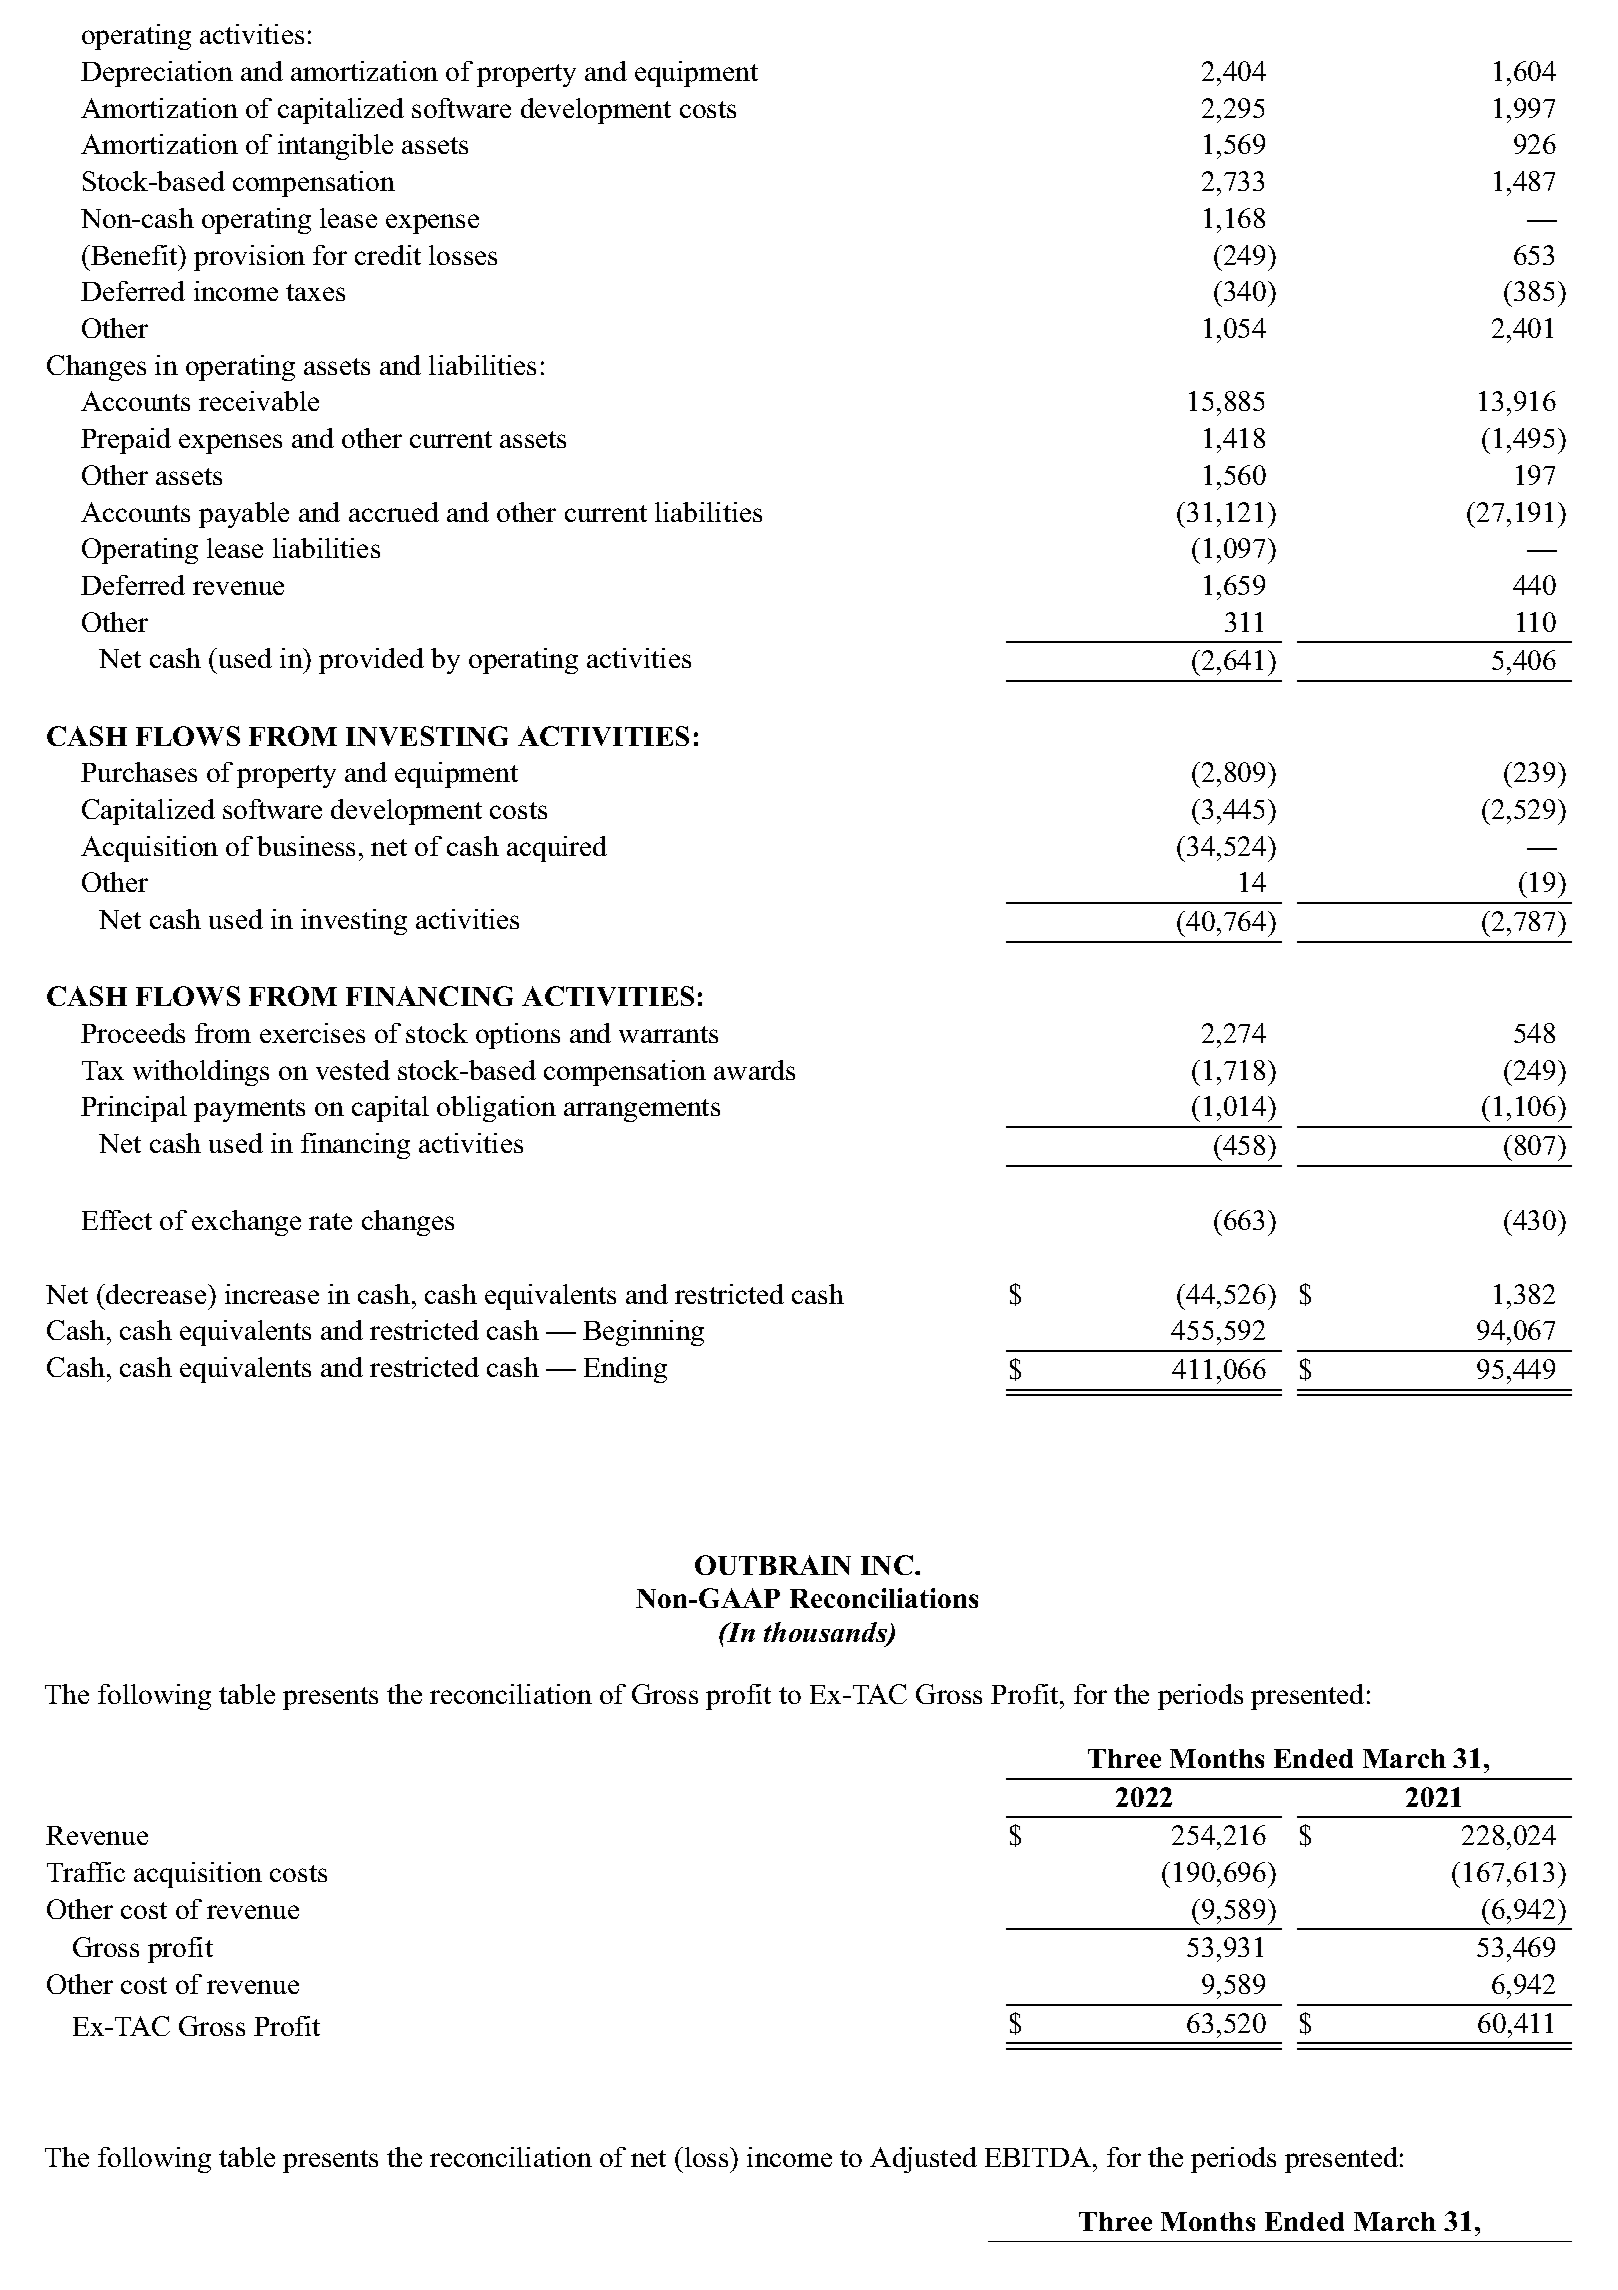 The image size is (1618, 2290). I want to click on Traffic, so click(86, 1872).
